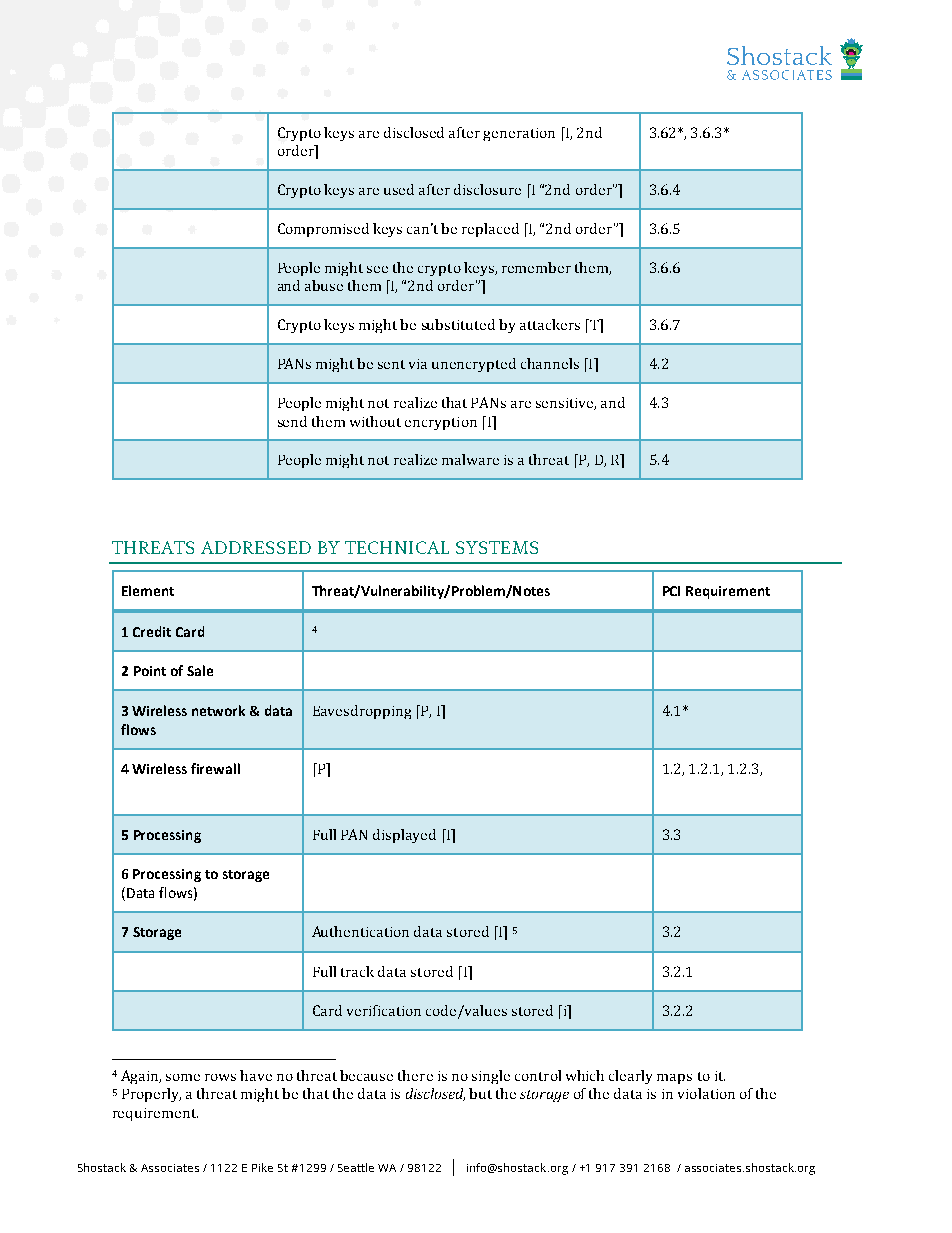 The image size is (952, 1233). Describe the element at coordinates (360, 931) in the page. I see `Authentication` at that location.
